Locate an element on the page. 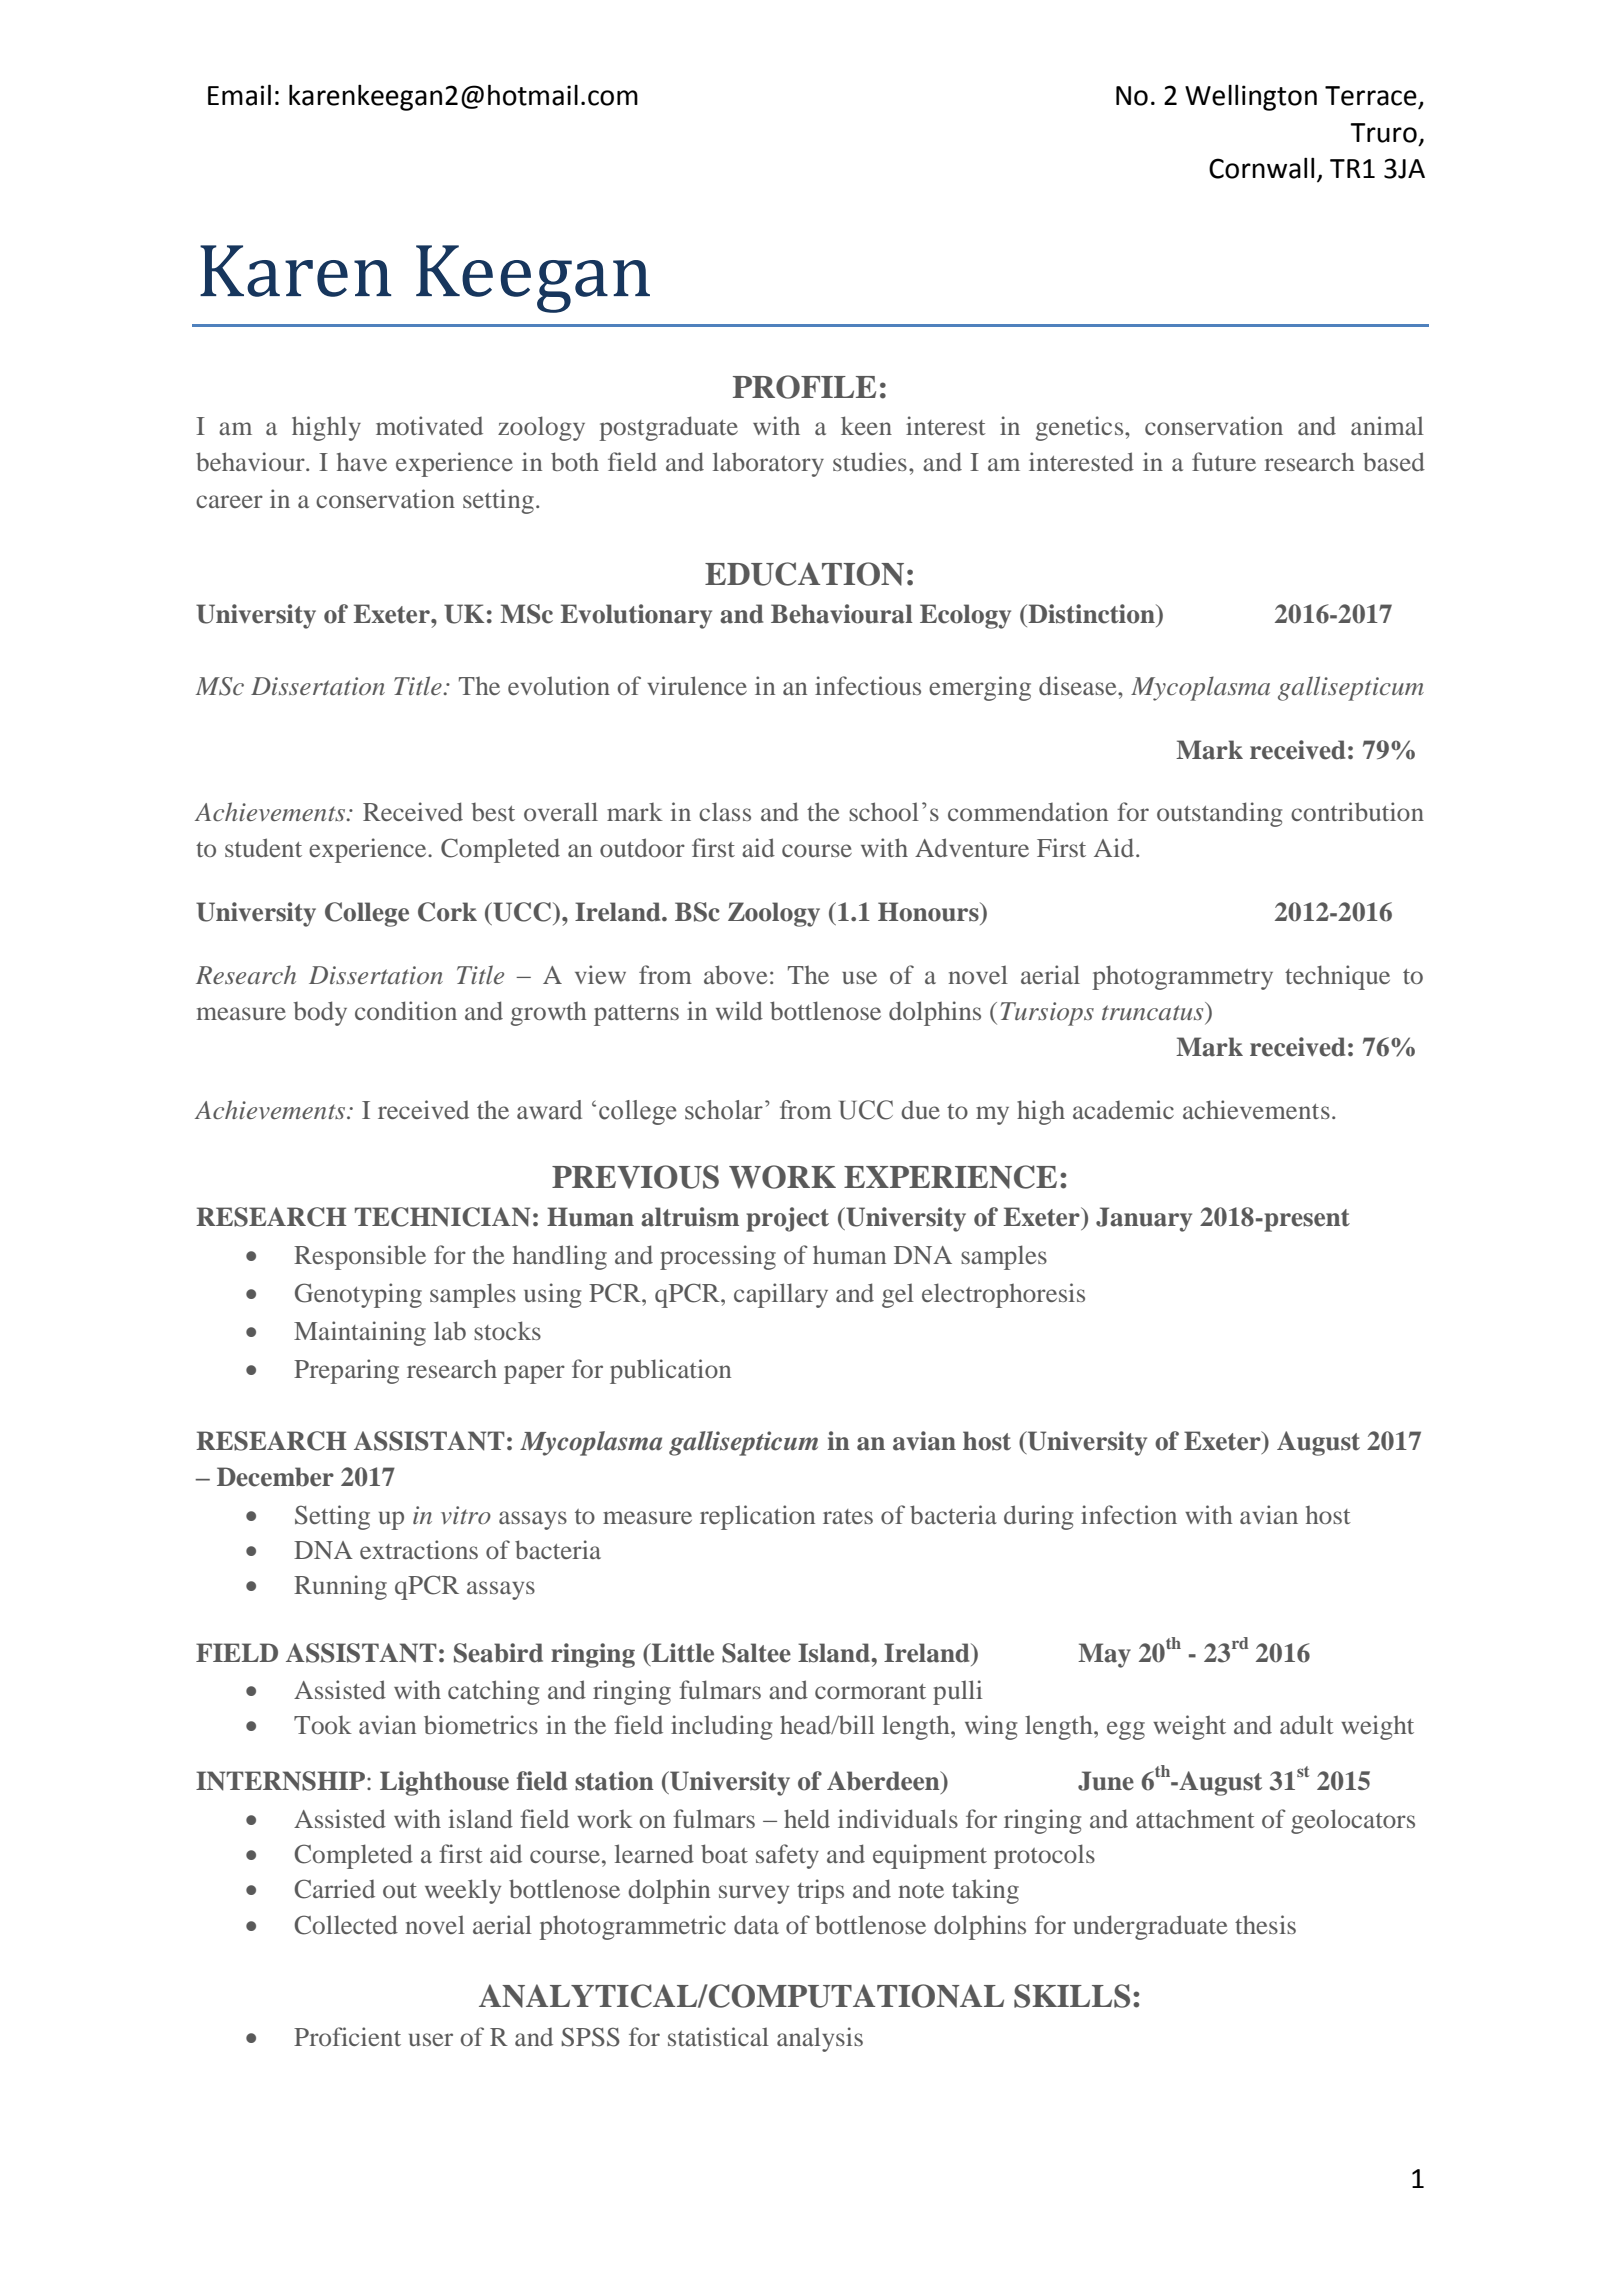 The width and height of the document is (1621, 2293). outstanding is located at coordinates (1219, 814).
